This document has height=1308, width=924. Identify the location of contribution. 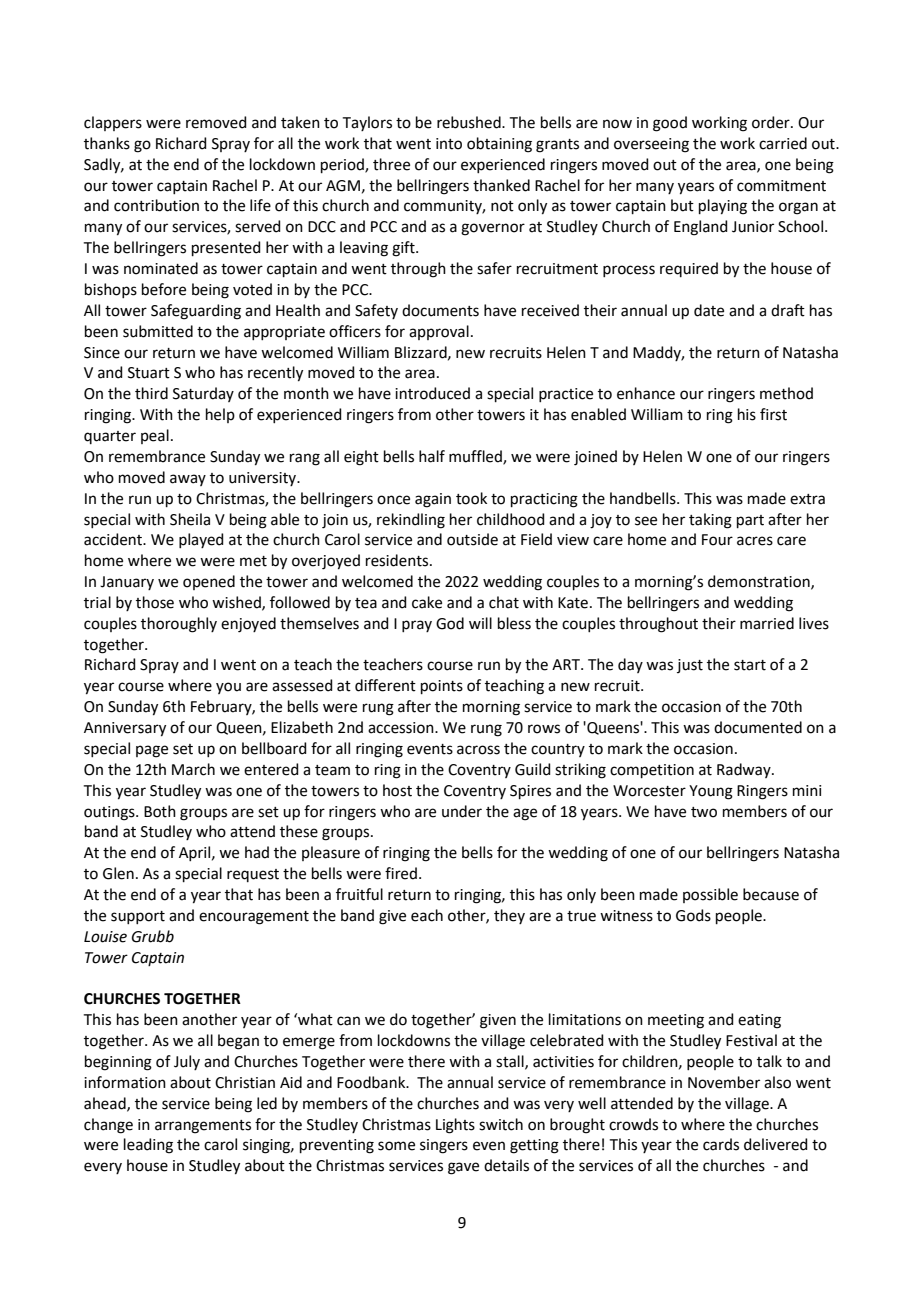
(156, 205).
